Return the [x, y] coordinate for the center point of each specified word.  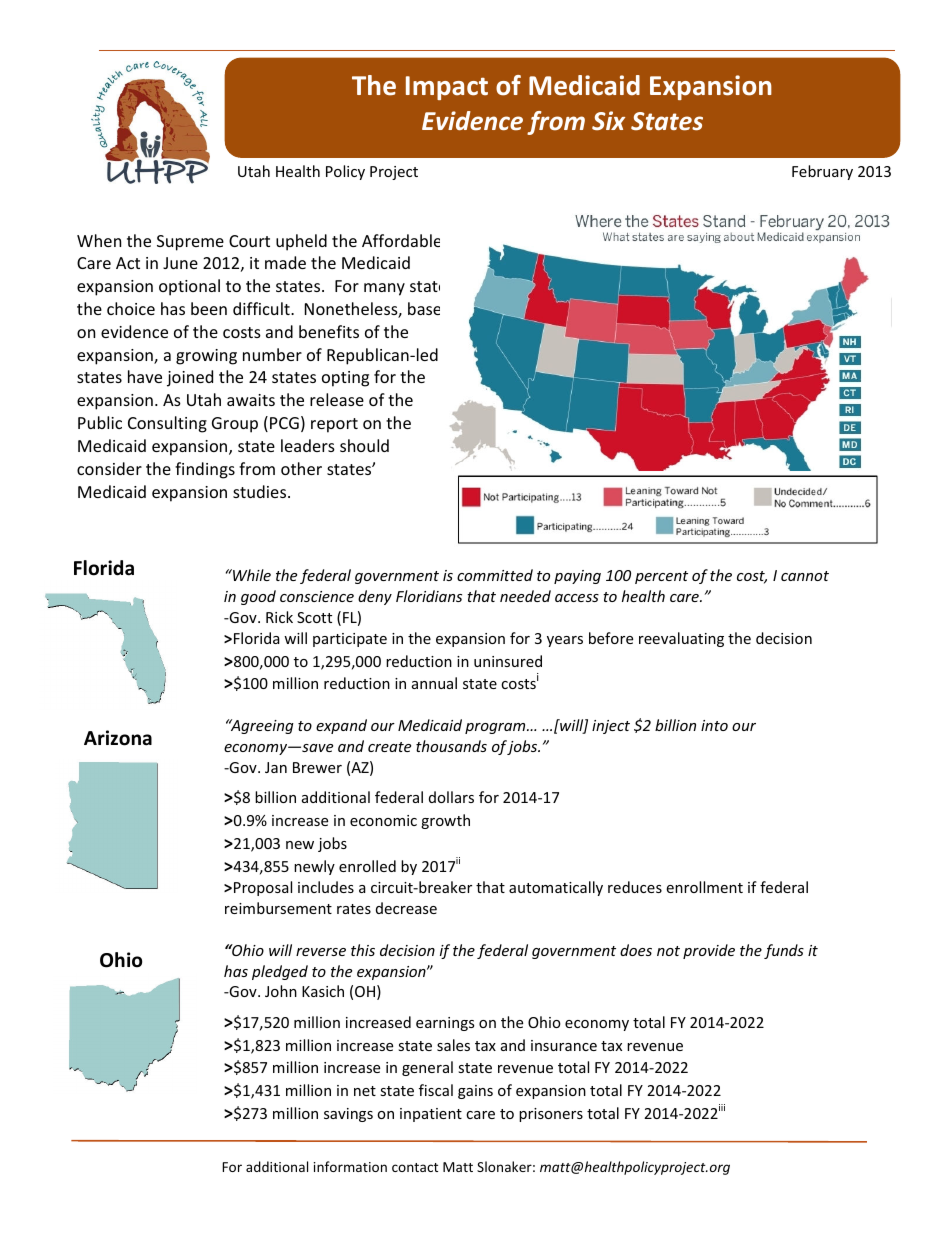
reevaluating [681, 639]
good [258, 597]
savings [348, 1115]
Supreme [190, 243]
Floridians [429, 596]
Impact [447, 88]
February [822, 172]
